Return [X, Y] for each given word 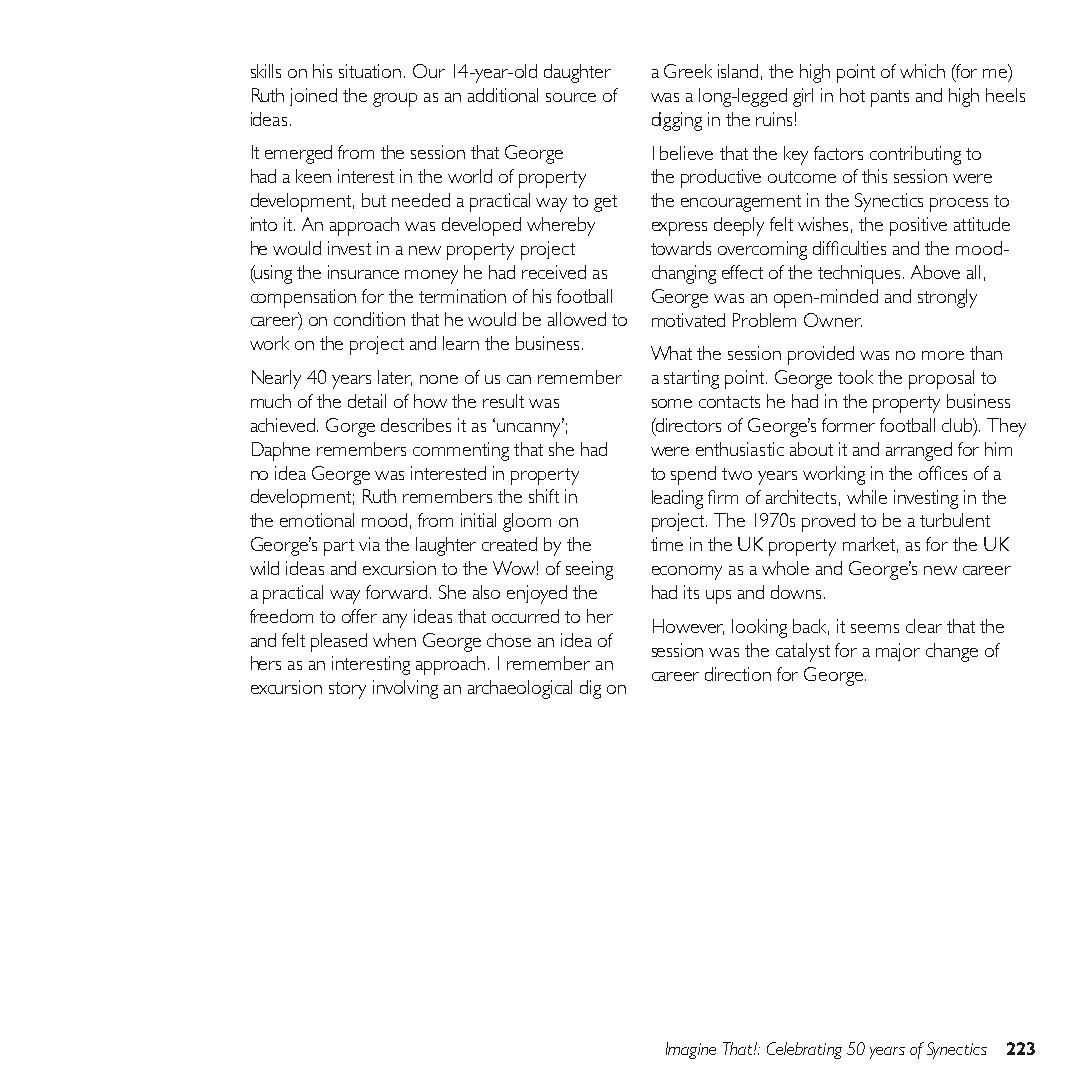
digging [677, 121]
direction [738, 674]
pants [890, 98]
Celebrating [804, 1050]
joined [313, 97]
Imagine [691, 1050]
